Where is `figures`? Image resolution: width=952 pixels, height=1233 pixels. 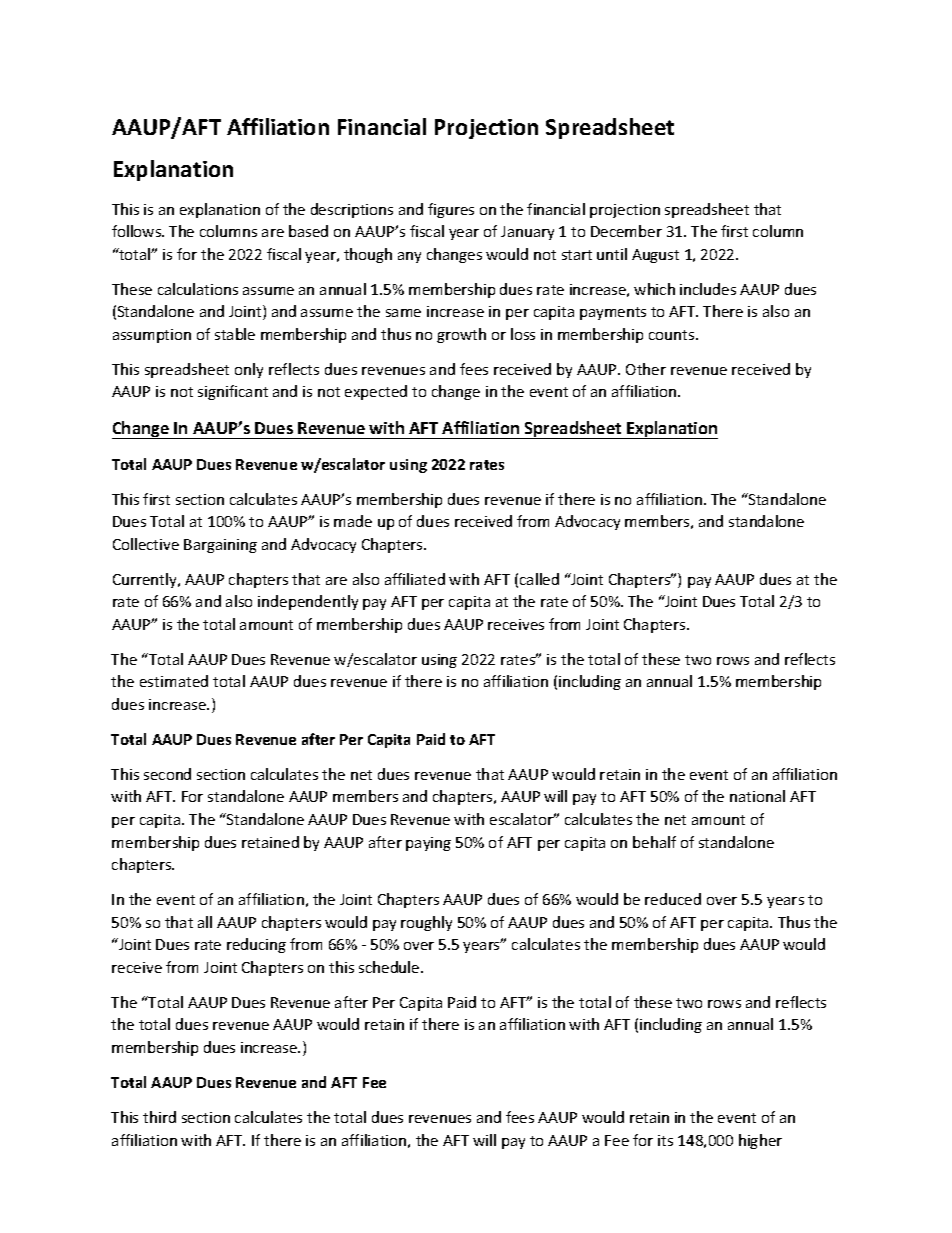 figures is located at coordinates (451, 210).
